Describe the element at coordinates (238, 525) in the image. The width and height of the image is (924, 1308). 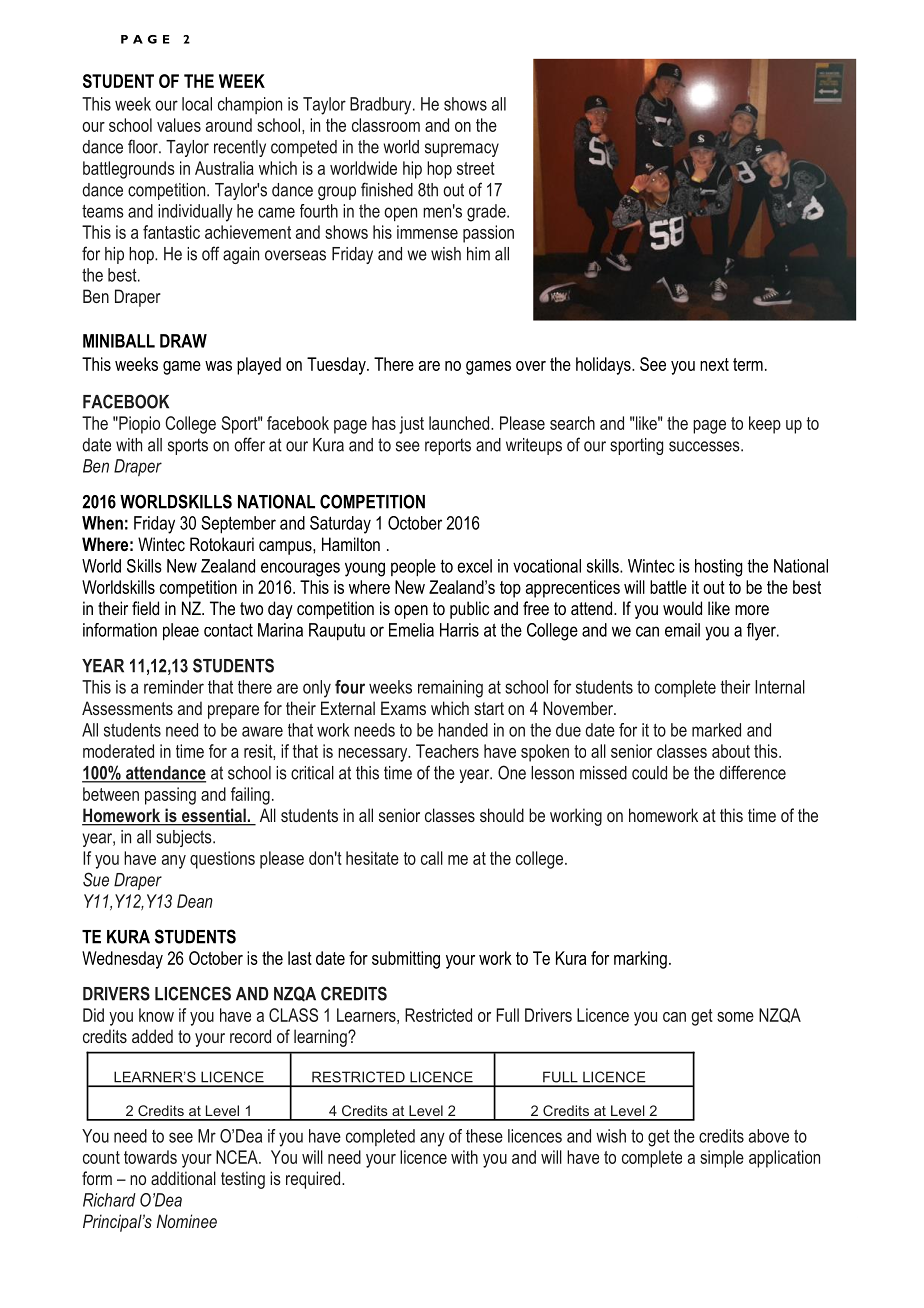
I see `September` at that location.
